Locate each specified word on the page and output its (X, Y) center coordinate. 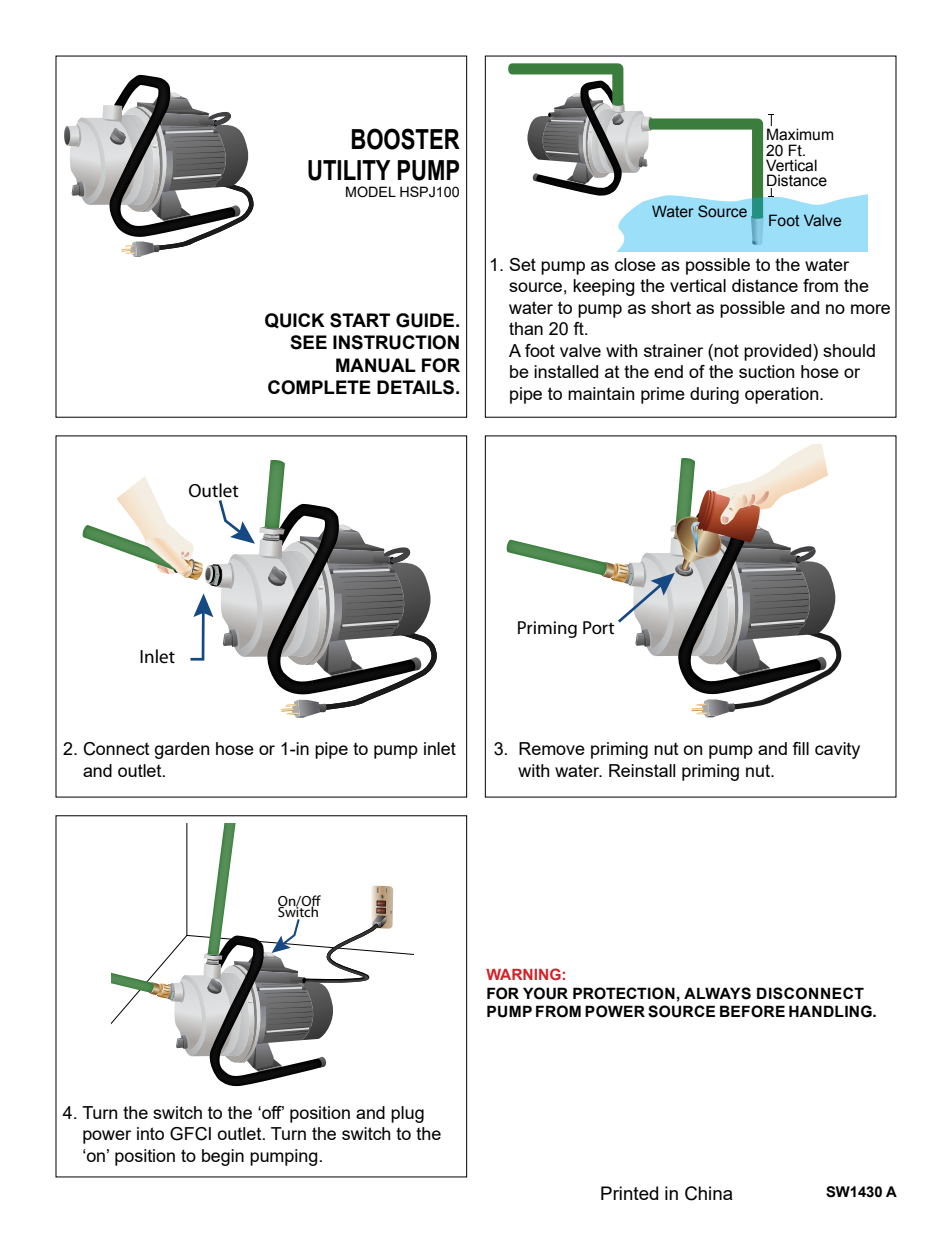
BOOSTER (406, 139)
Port (598, 627)
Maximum (800, 134)
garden (181, 750)
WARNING (523, 974)
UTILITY (349, 170)
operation (783, 395)
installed (566, 371)
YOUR (545, 993)
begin (223, 1157)
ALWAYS (717, 993)
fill (801, 748)
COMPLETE (319, 387)
